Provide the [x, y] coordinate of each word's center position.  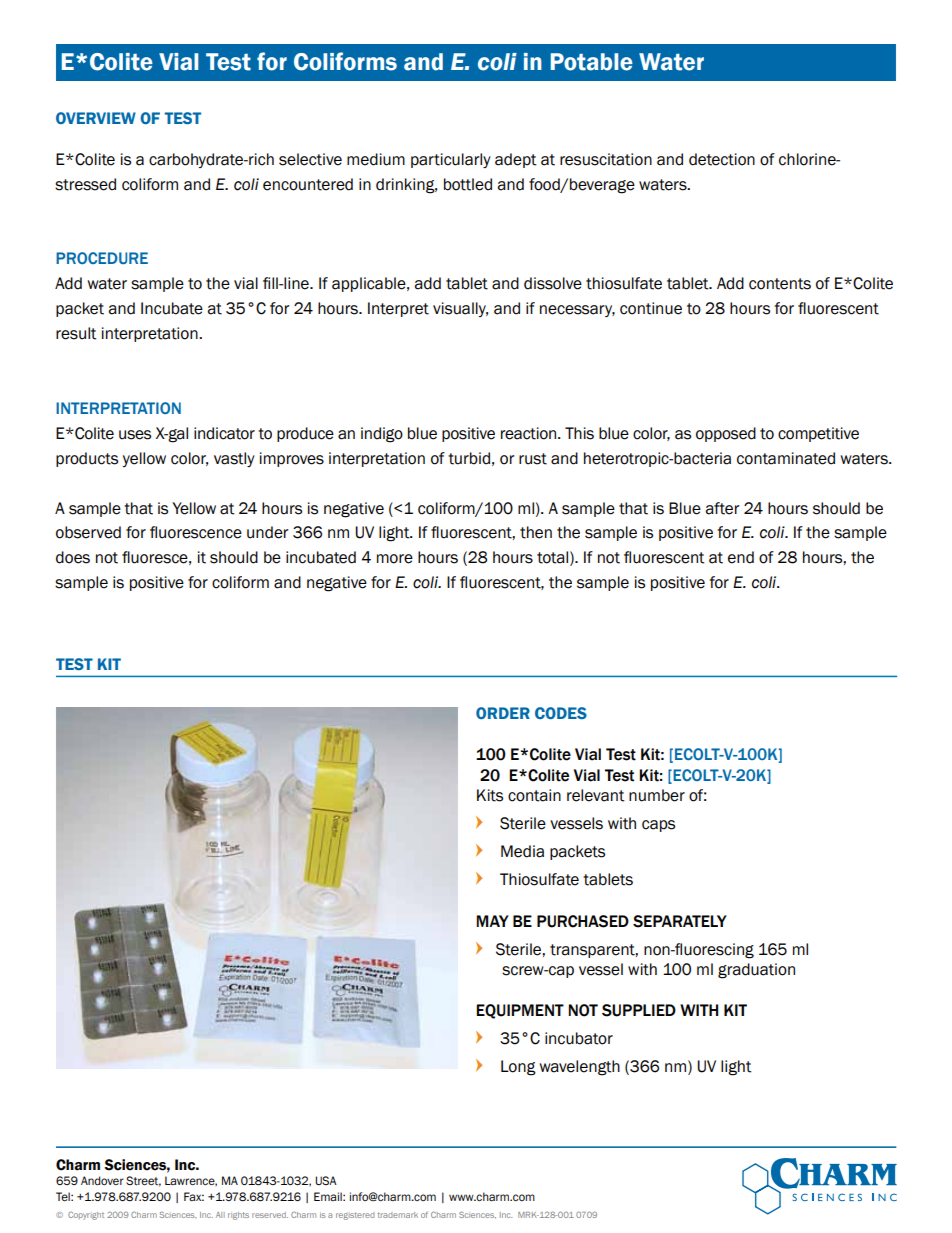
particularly [451, 160]
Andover [102, 1180]
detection [722, 159]
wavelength [579, 1068]
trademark [397, 1215]
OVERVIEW [96, 118]
